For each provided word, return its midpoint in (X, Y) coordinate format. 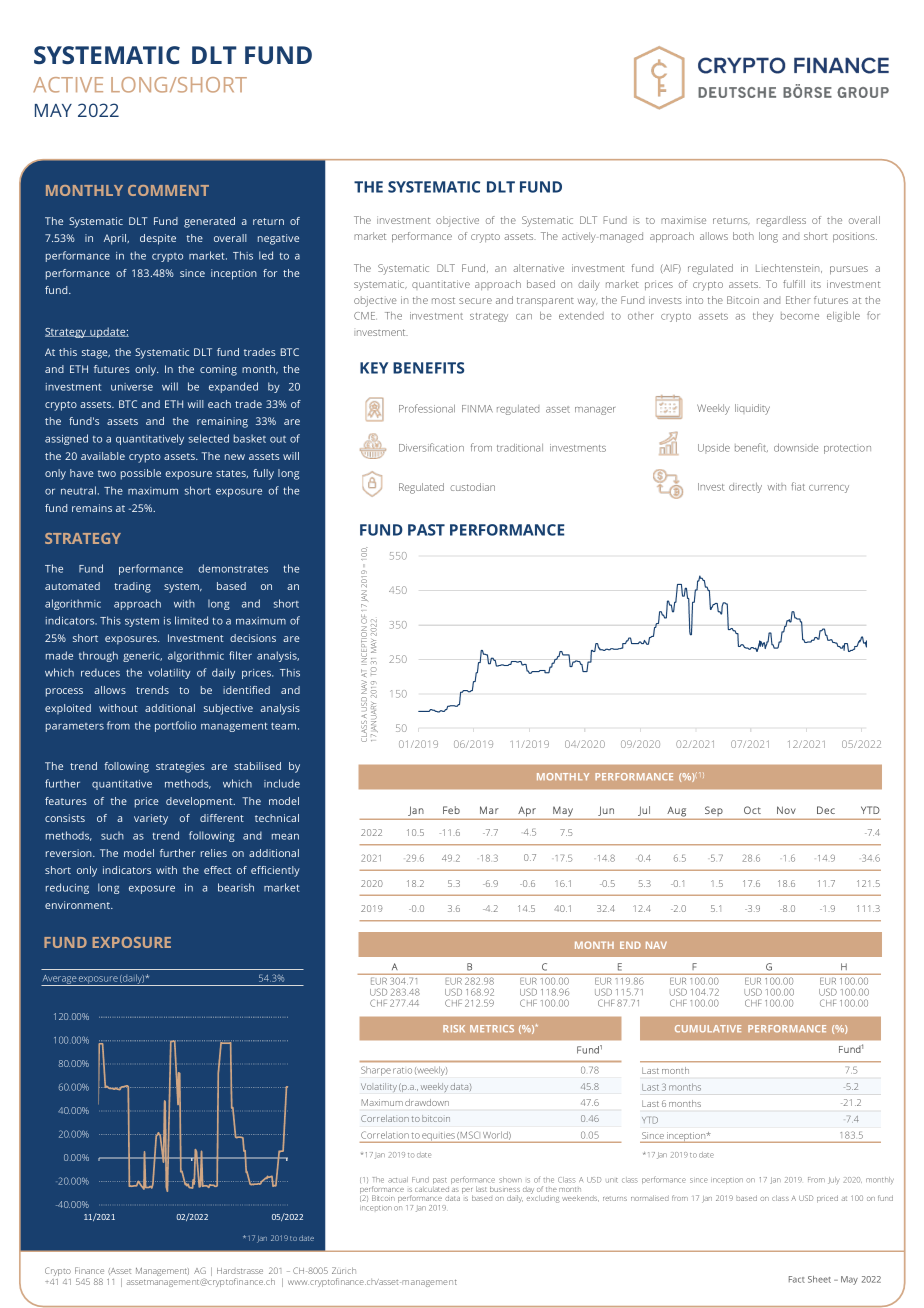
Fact (797, 1279)
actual (398, 1180)
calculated (432, 1189)
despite (158, 239)
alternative (538, 268)
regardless (781, 221)
